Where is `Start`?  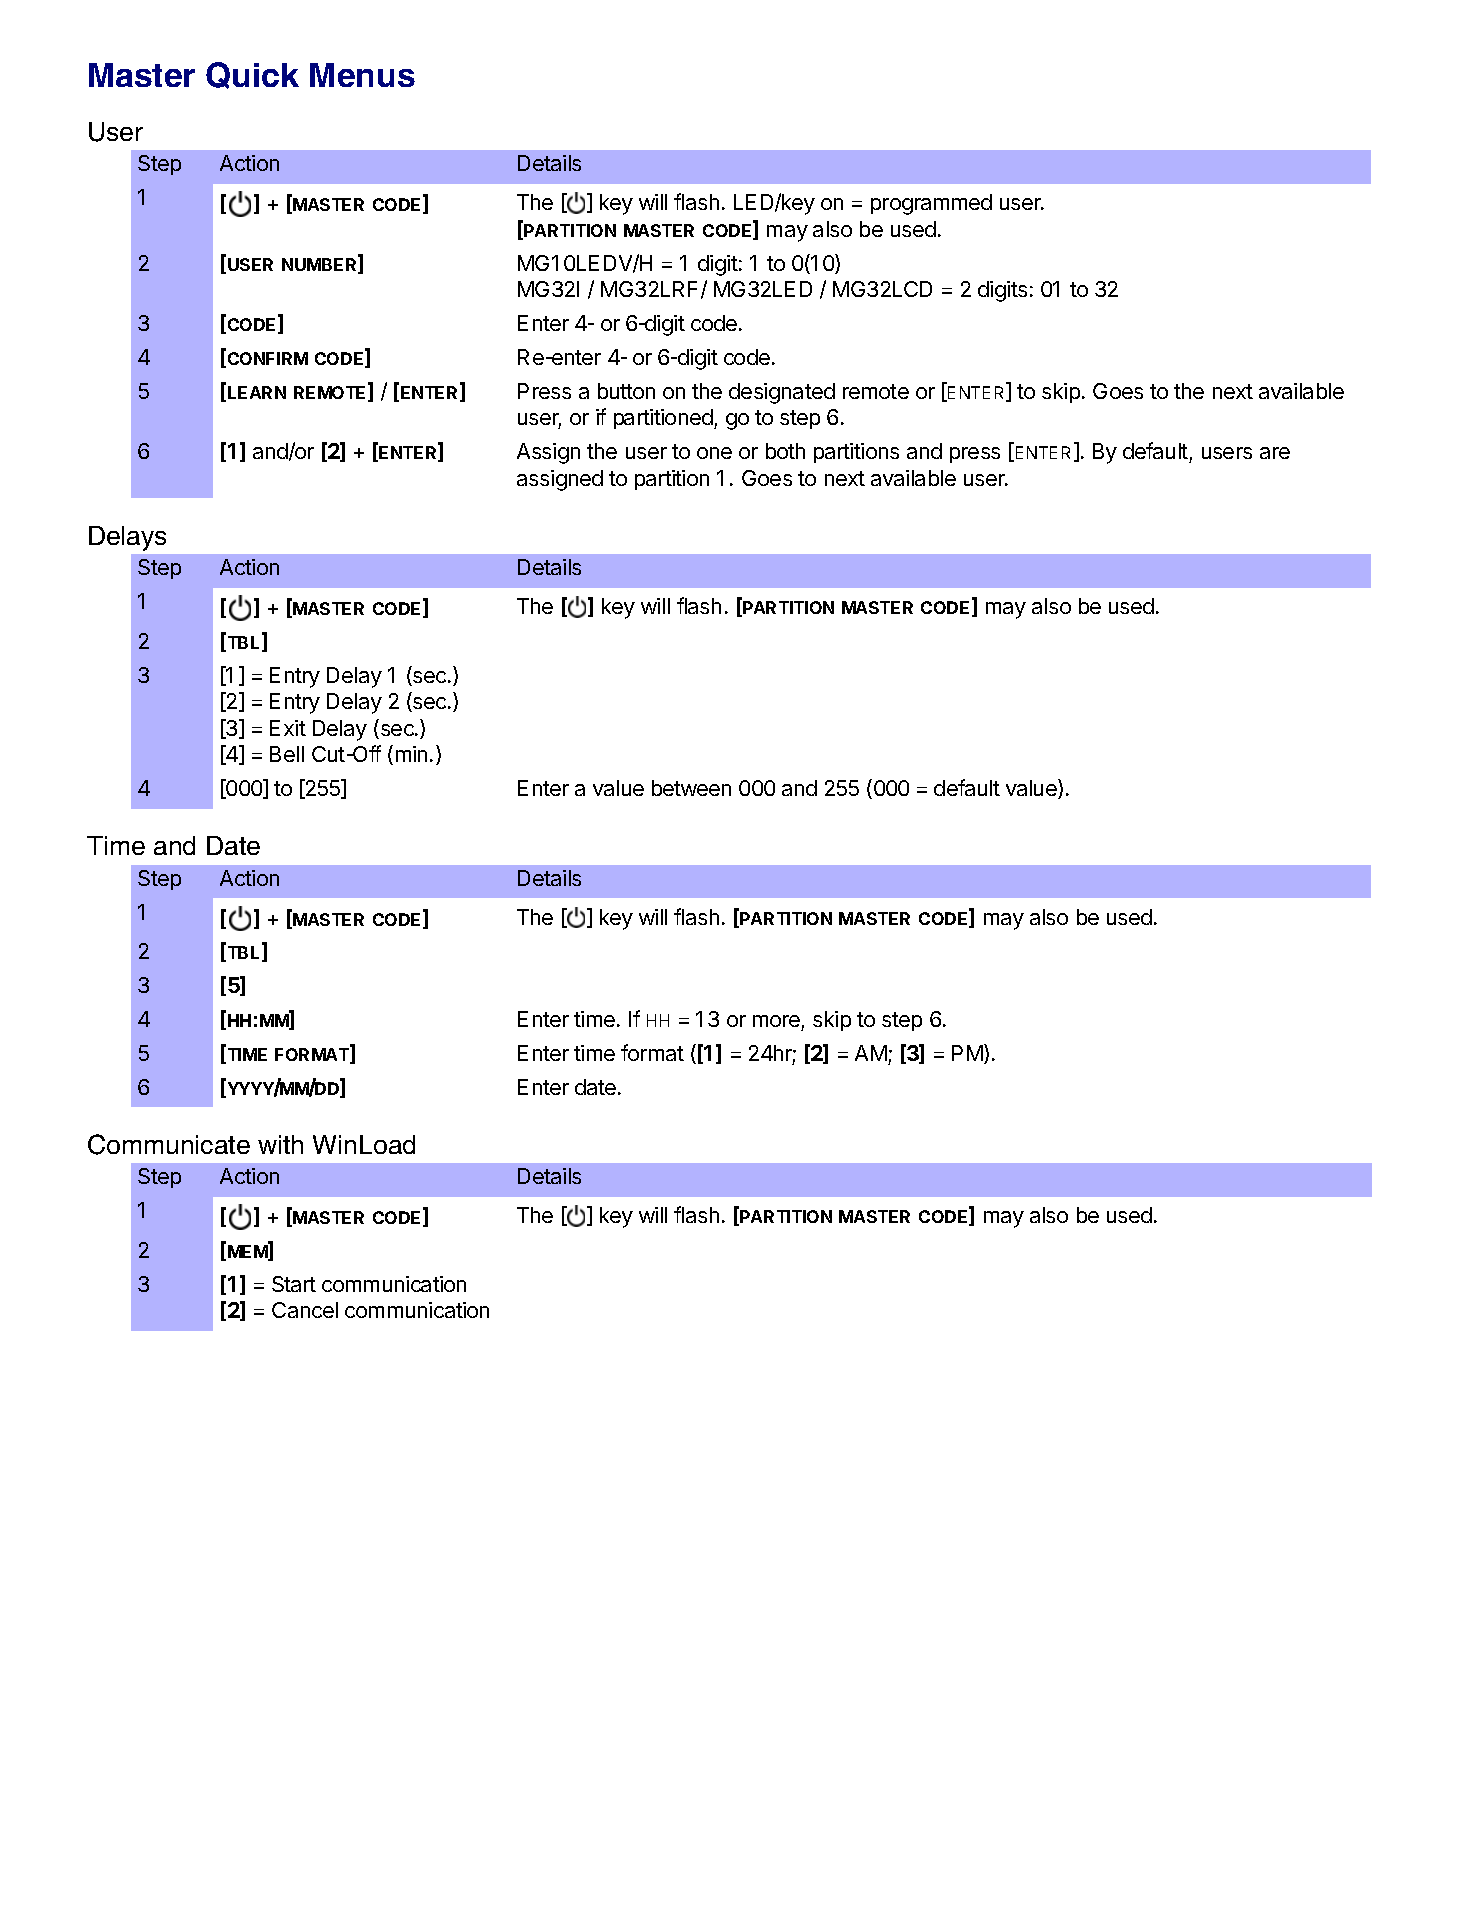
Start is located at coordinates (294, 1284).
